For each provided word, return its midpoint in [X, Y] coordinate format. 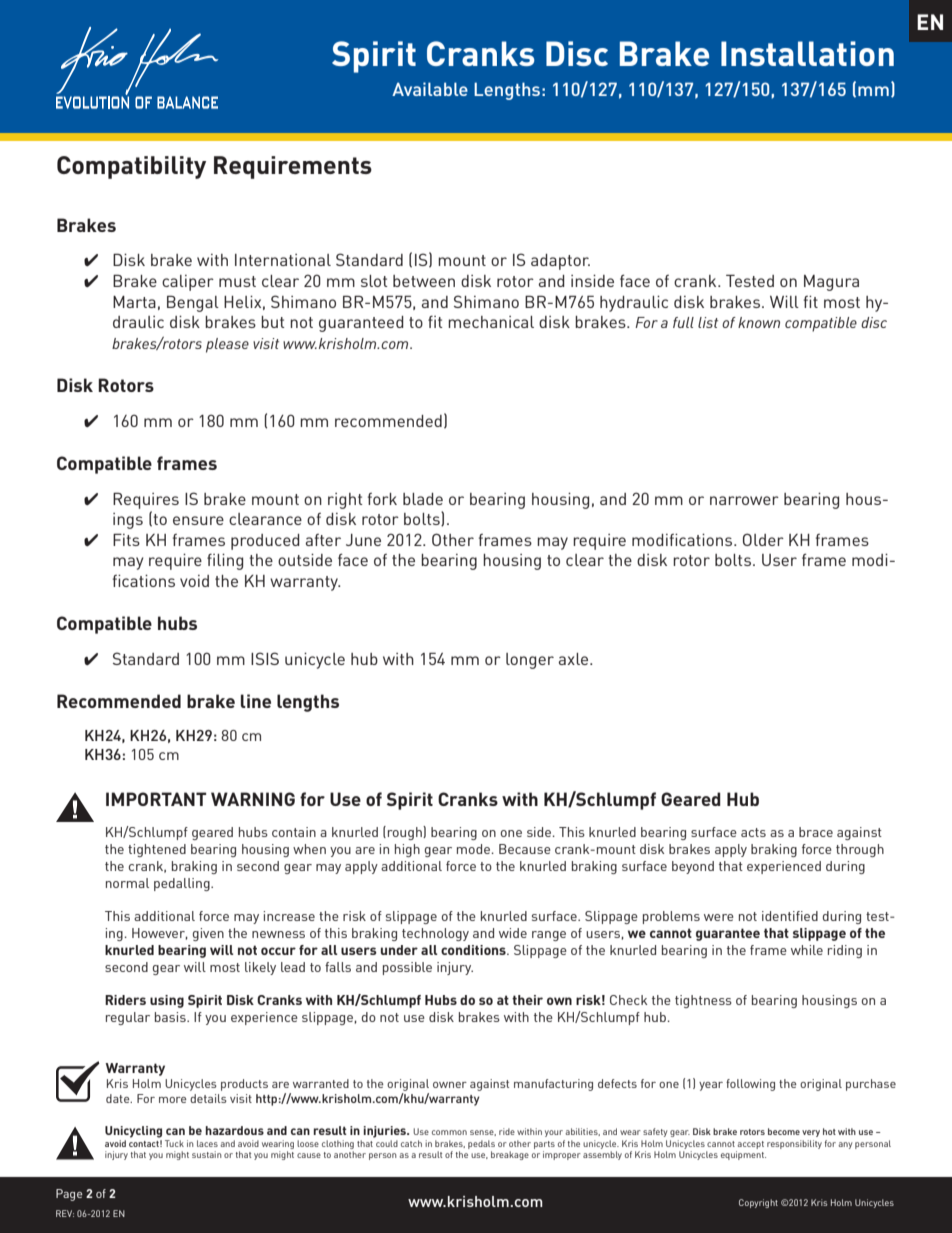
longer [530, 661]
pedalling [183, 884]
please [227, 345]
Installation [807, 53]
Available [430, 89]
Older [763, 539]
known [759, 322]
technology [435, 934]
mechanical [491, 322]
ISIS [265, 658]
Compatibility [131, 167]
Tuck [174, 1143]
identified [790, 916]
